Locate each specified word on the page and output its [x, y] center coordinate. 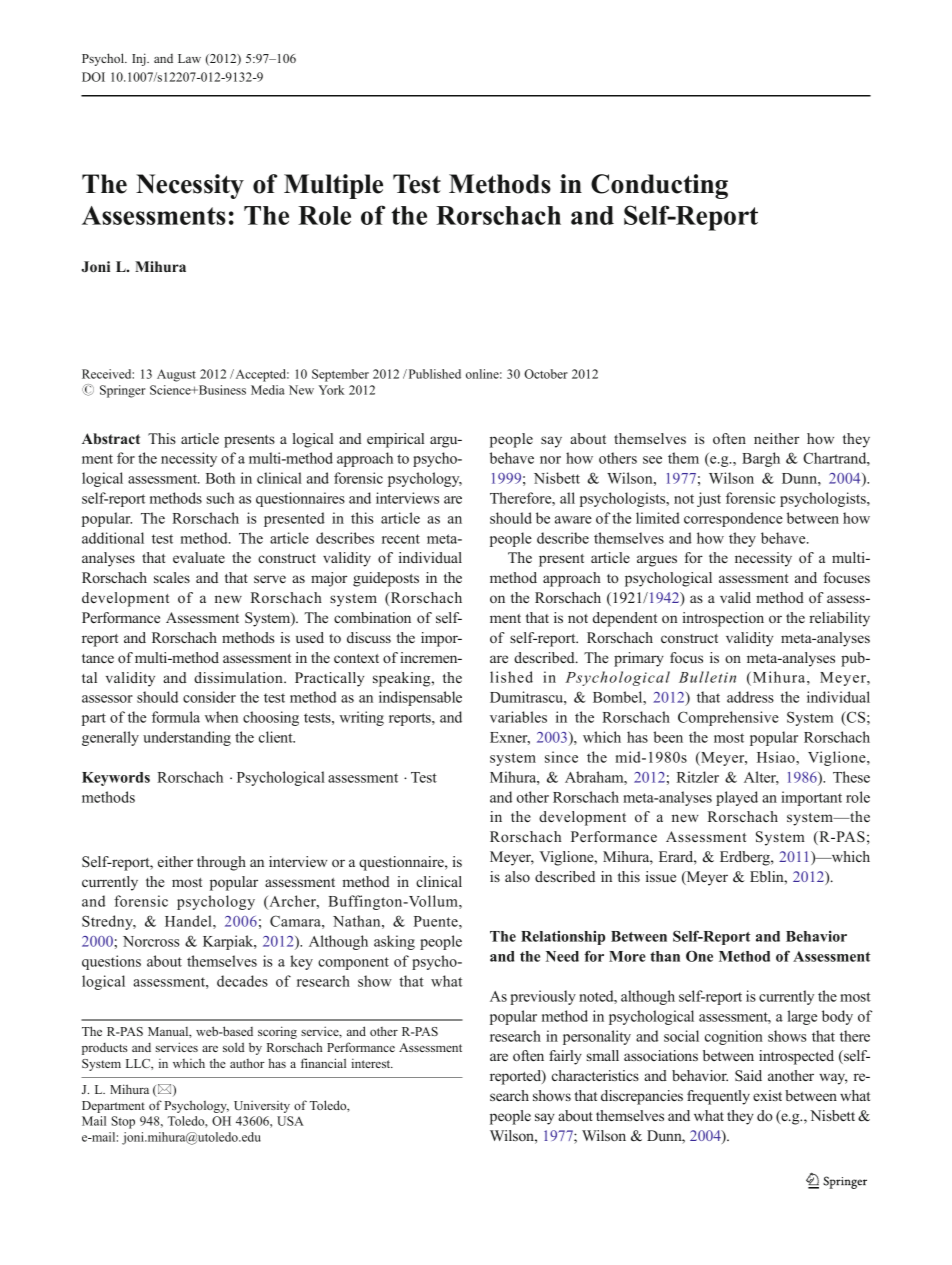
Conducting [659, 186]
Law [189, 58]
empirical [395, 440]
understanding [187, 738]
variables [518, 717]
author [247, 1063]
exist [767, 1095]
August [176, 375]
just [709, 499]
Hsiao [777, 757]
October [546, 374]
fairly [565, 1057]
